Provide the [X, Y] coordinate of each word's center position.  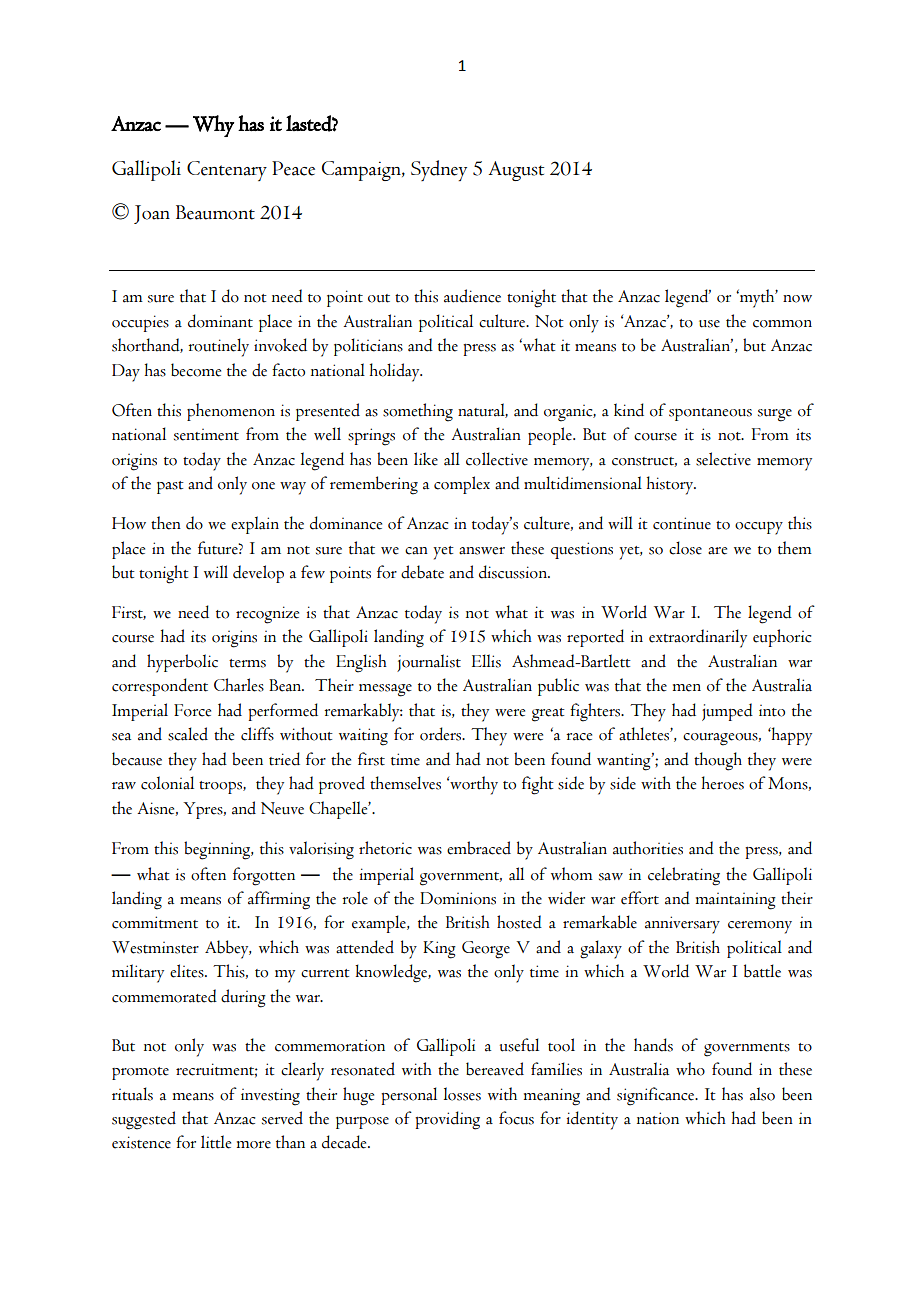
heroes [723, 783]
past [170, 487]
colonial [167, 783]
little [216, 1142]
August [516, 171]
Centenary [227, 171]
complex [462, 485]
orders [442, 734]
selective [723, 459]
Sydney [439, 170]
